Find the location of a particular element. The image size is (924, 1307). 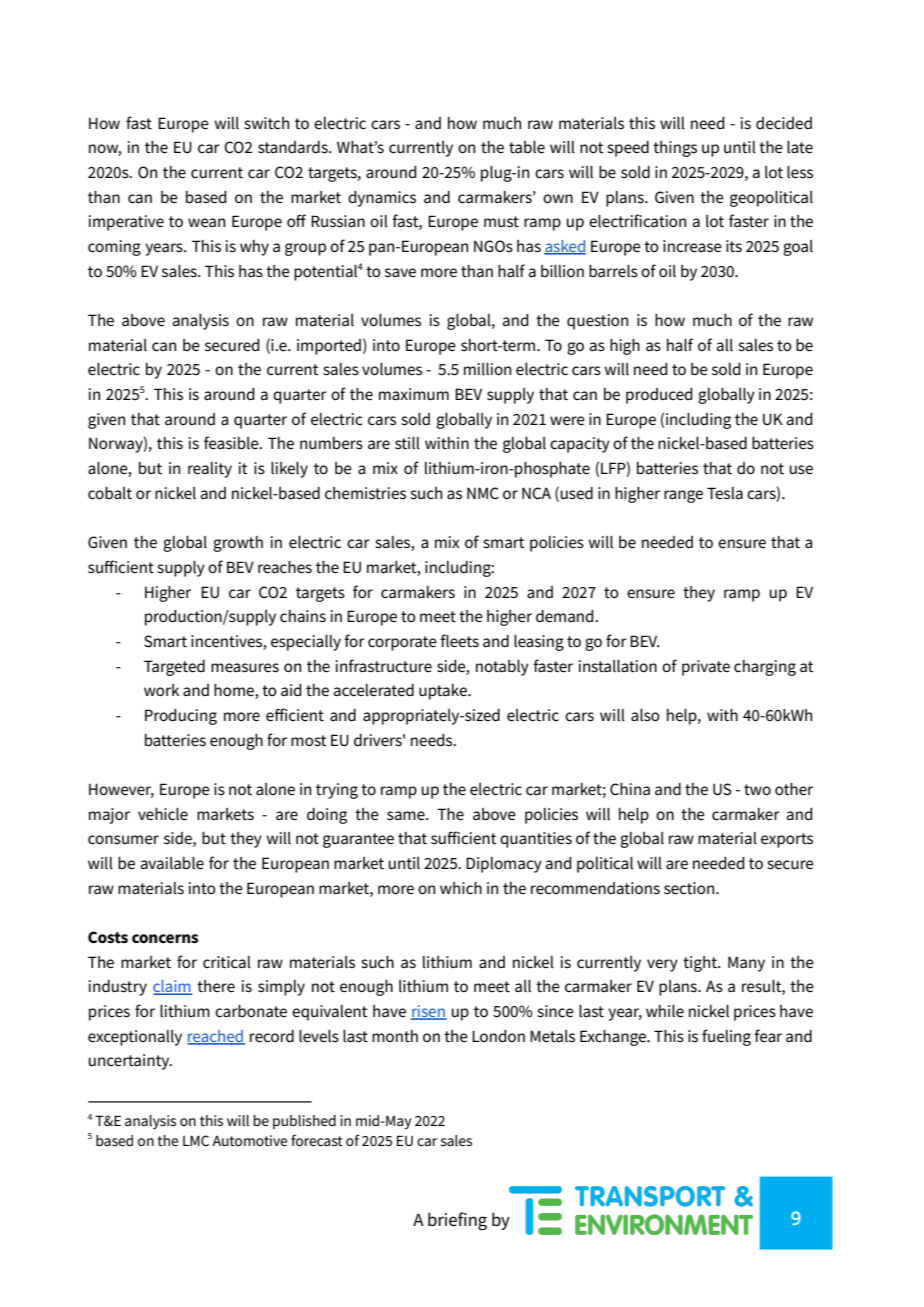

uptake is located at coordinates (444, 692).
